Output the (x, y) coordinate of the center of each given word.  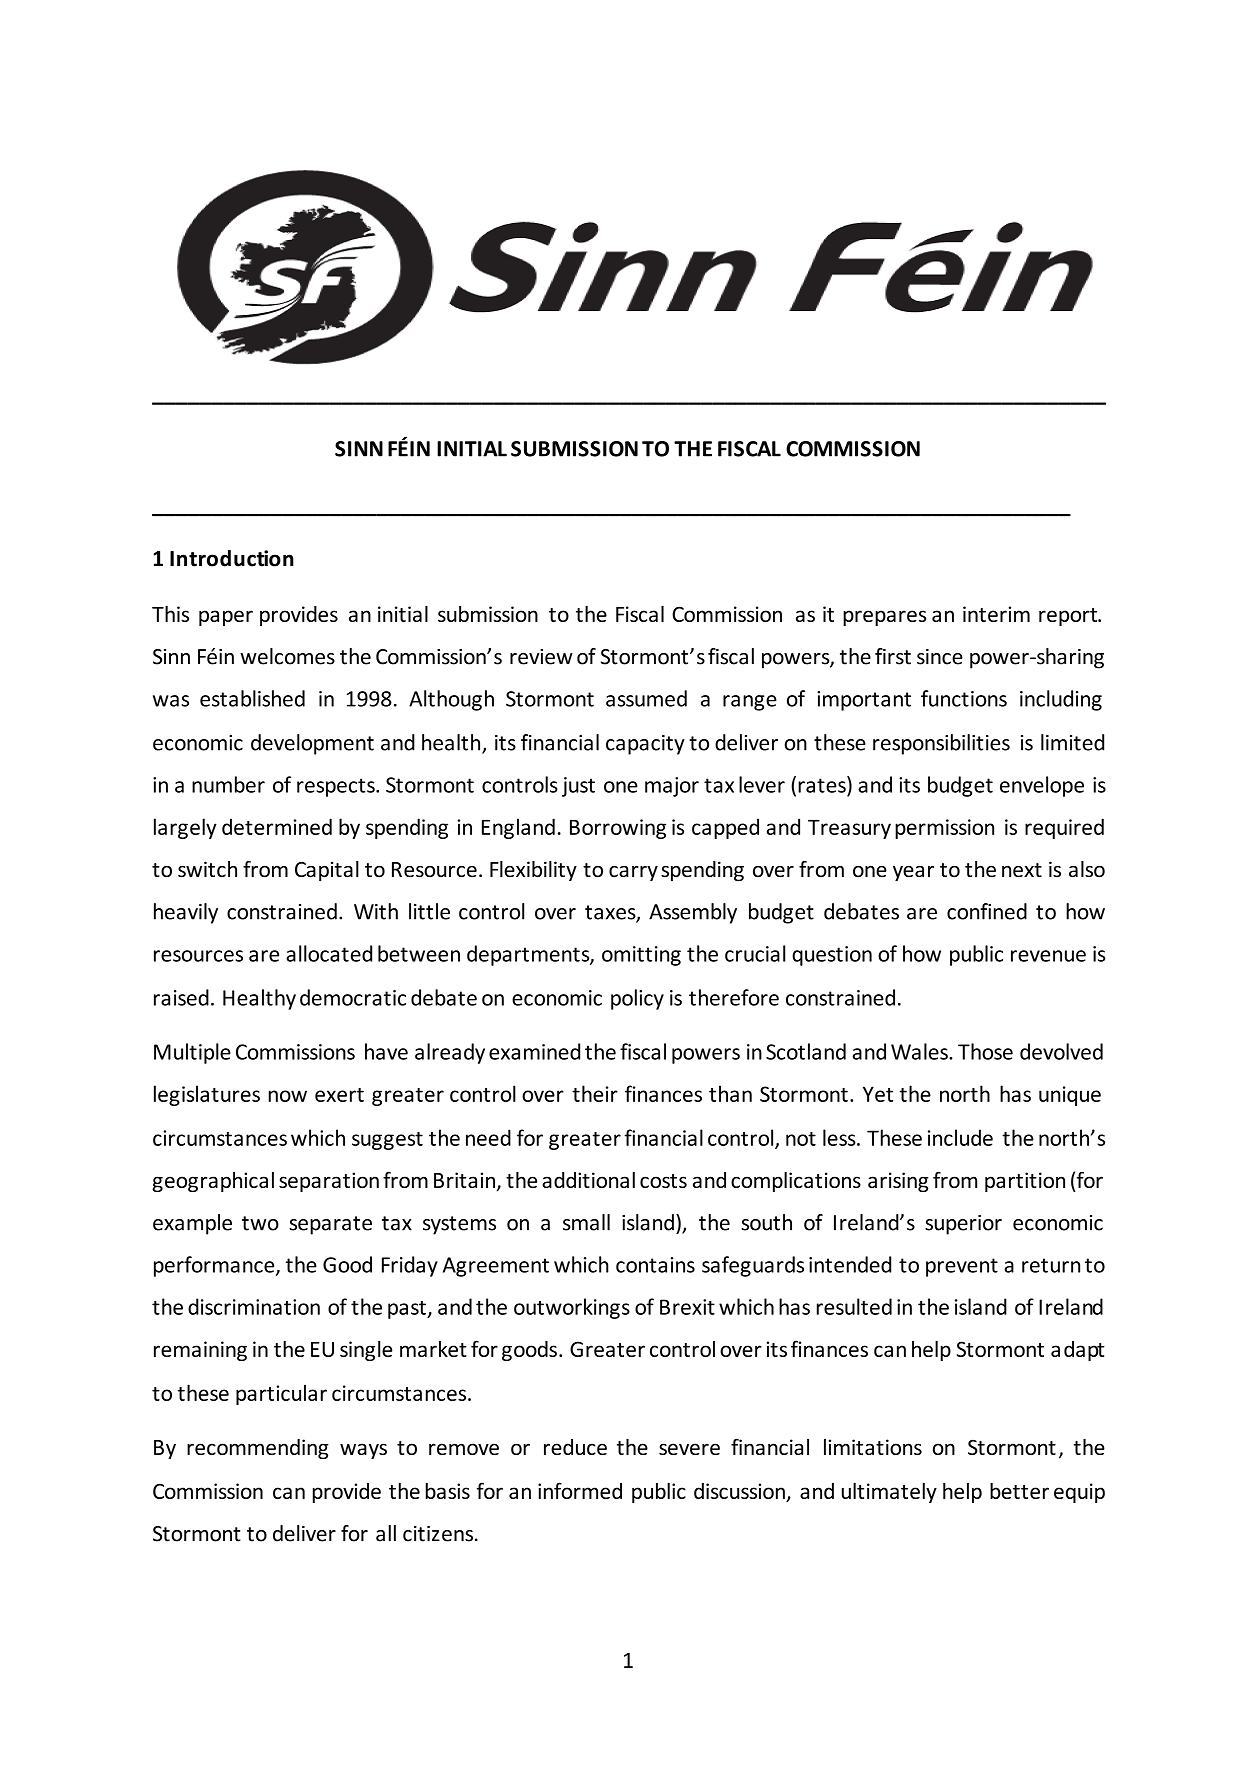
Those (985, 1051)
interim (996, 614)
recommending (258, 1449)
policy (637, 999)
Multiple (192, 1053)
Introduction (232, 558)
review (541, 657)
